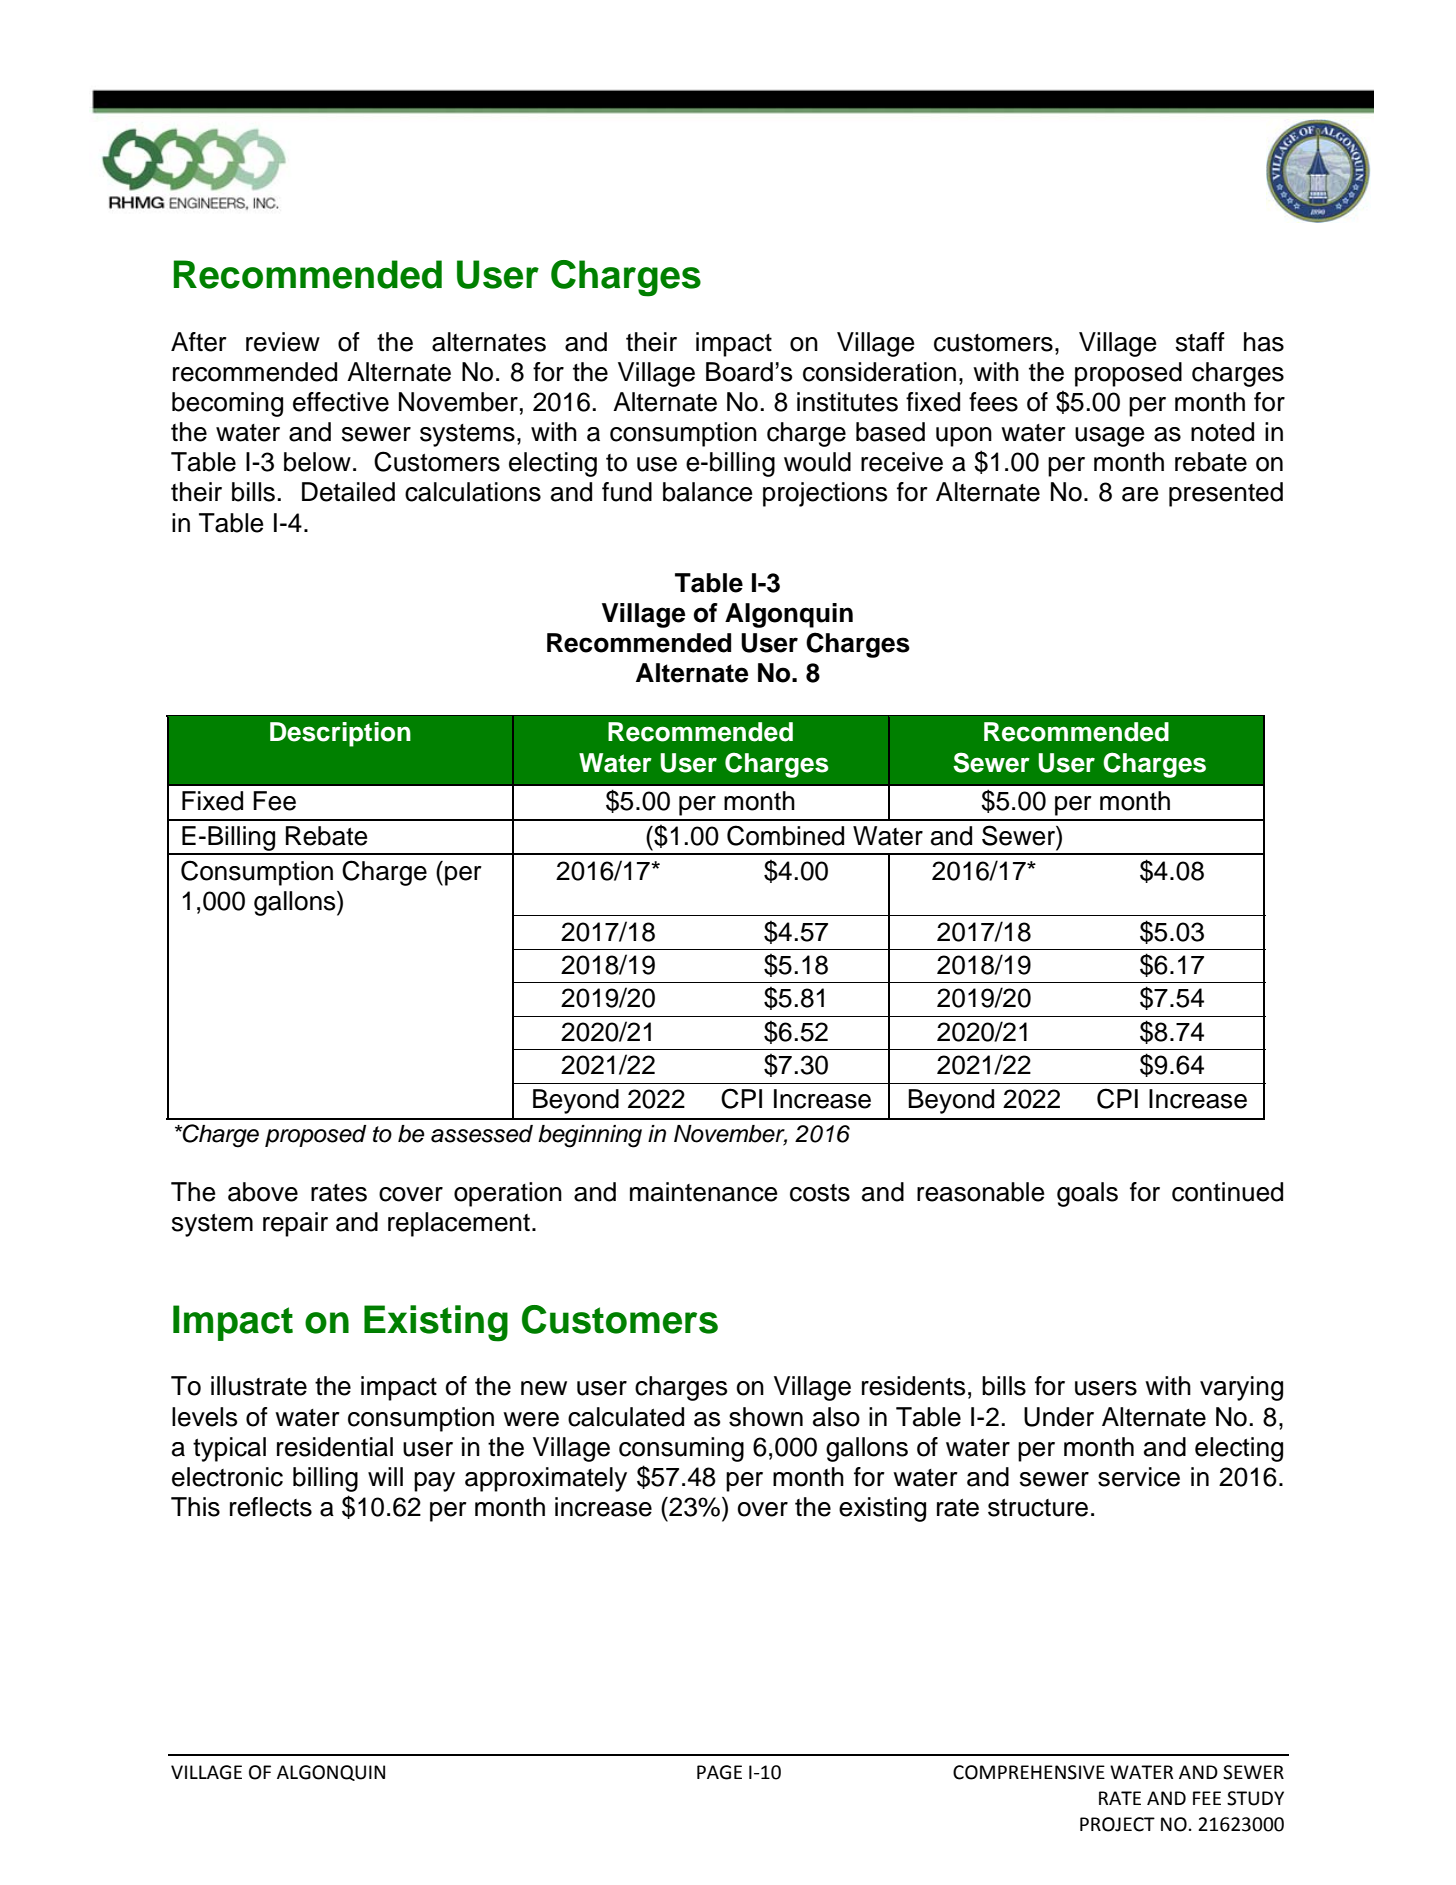  What do you see at coordinates (1087, 1194) in the screenshot?
I see `goals` at bounding box center [1087, 1194].
